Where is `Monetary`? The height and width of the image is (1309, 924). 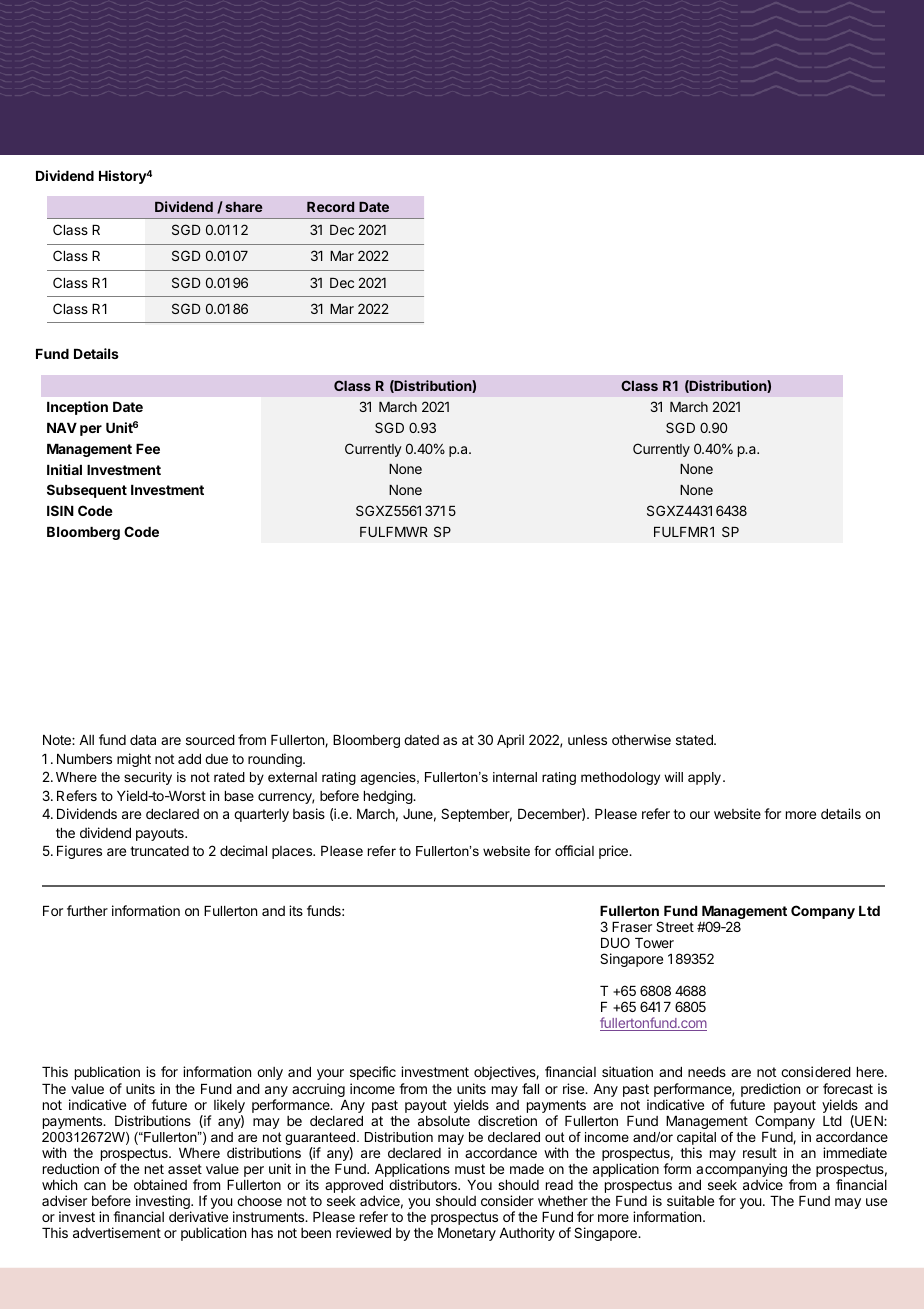 Monetary is located at coordinates (467, 1234).
